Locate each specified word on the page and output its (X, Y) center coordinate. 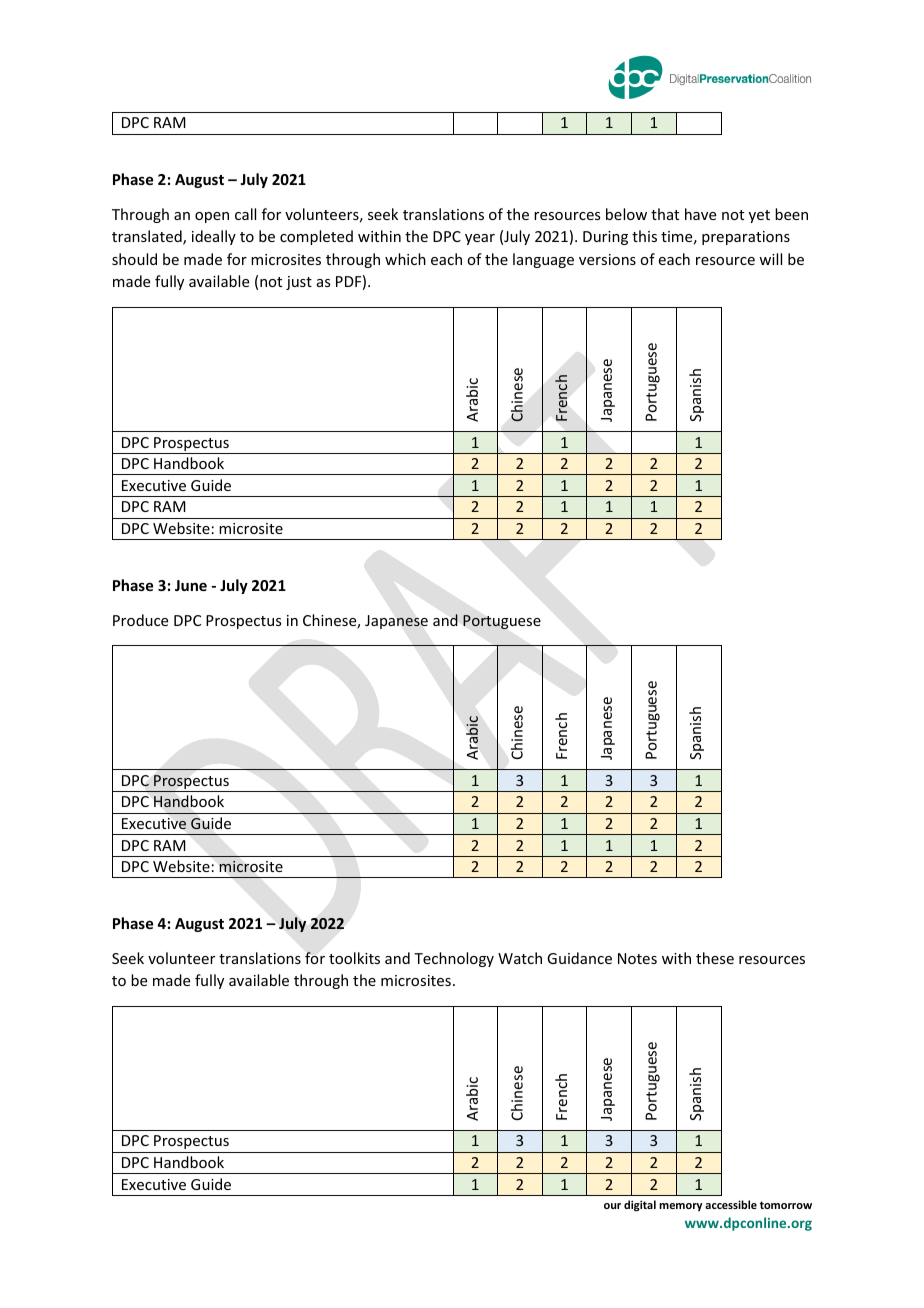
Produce (140, 620)
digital (640, 1206)
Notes (637, 958)
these (715, 958)
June (191, 585)
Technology (454, 959)
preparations (746, 238)
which (405, 259)
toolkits (354, 958)
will (770, 259)
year (480, 239)
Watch (520, 958)
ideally (214, 237)
